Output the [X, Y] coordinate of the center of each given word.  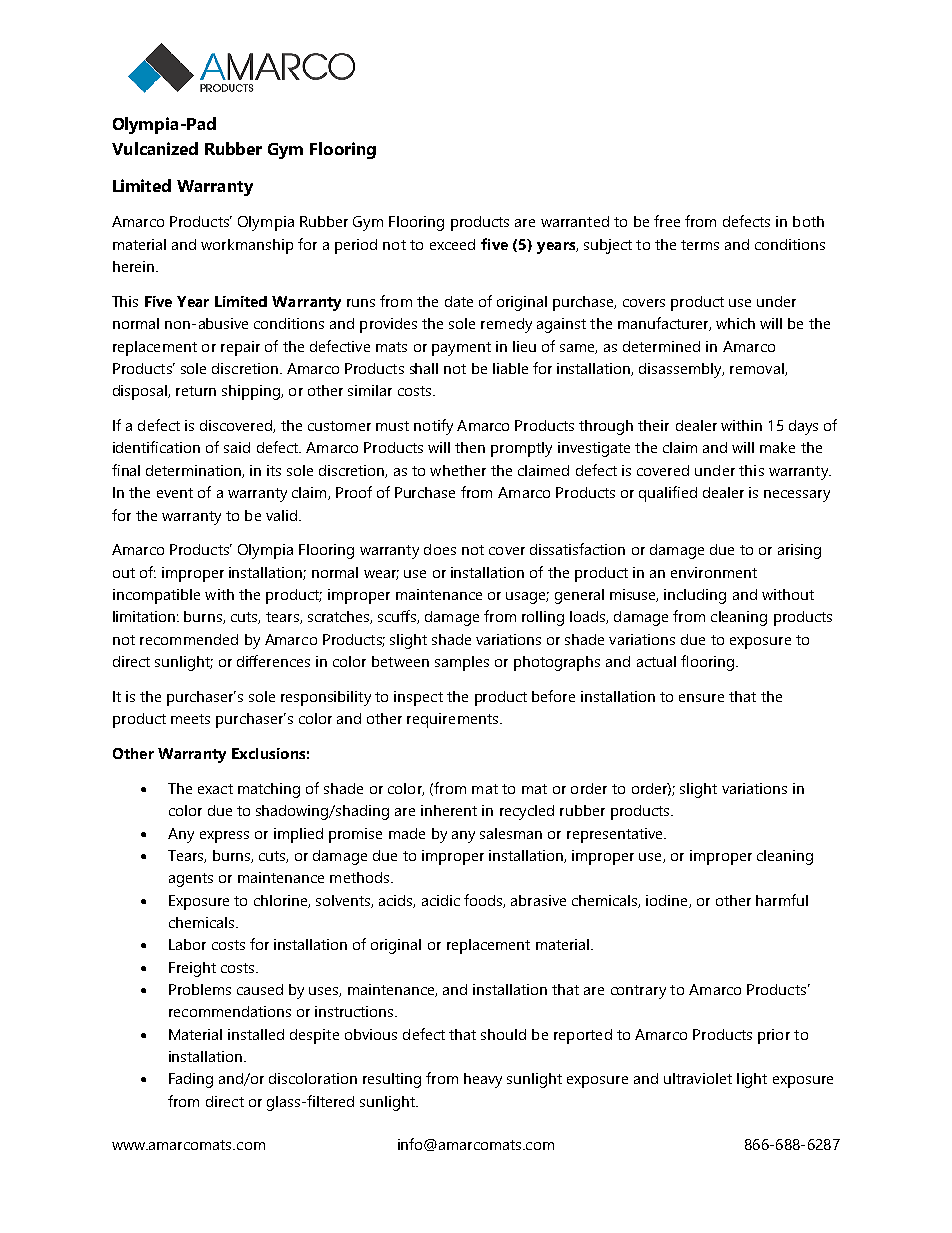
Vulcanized [155, 148]
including [695, 596]
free [667, 221]
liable [510, 368]
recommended [189, 639]
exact [215, 789]
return [196, 391]
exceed [452, 244]
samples [462, 663]
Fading [191, 1080]
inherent [449, 810]
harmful [782, 900]
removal [758, 369]
